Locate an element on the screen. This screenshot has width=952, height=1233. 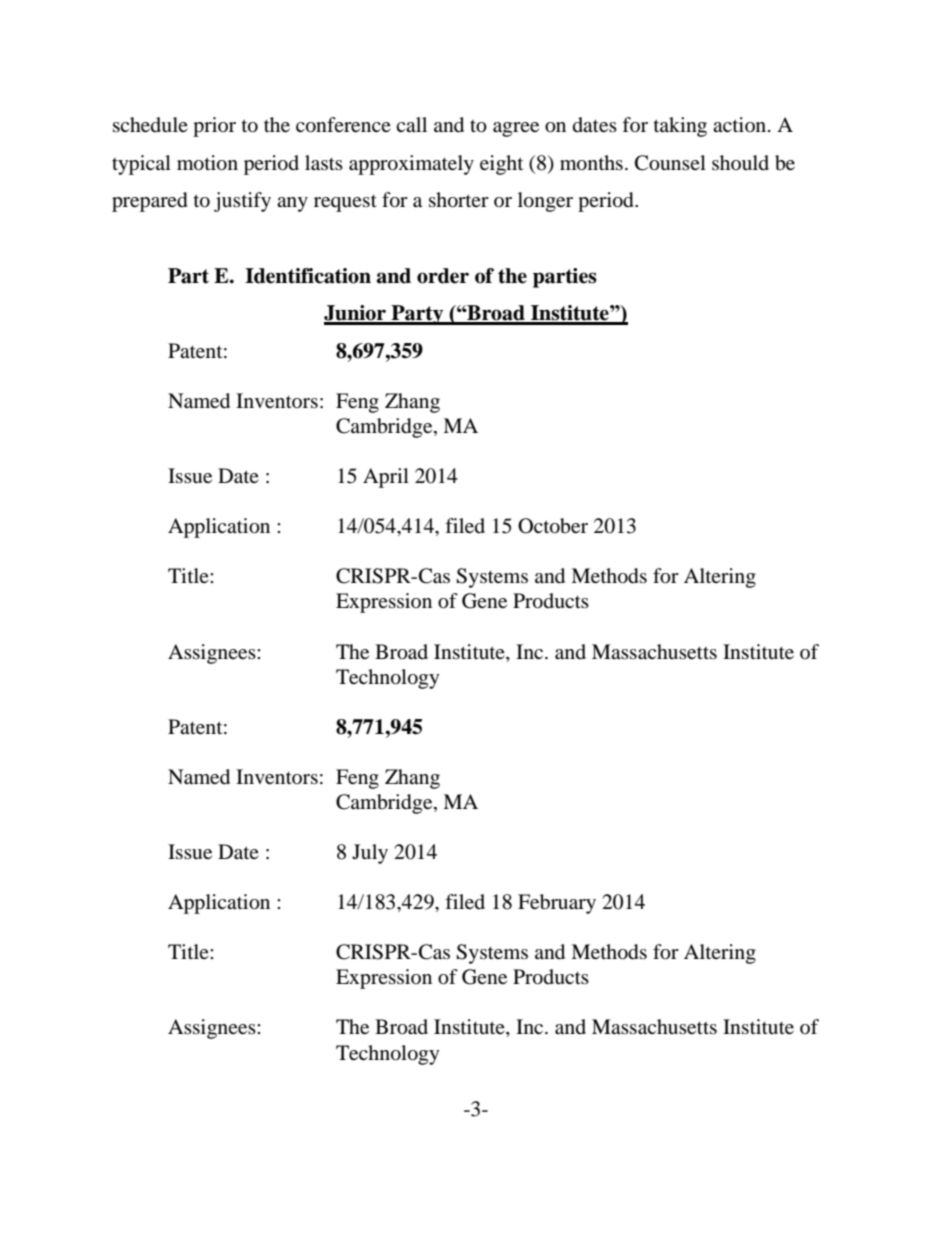
Identification is located at coordinates (308, 276).
